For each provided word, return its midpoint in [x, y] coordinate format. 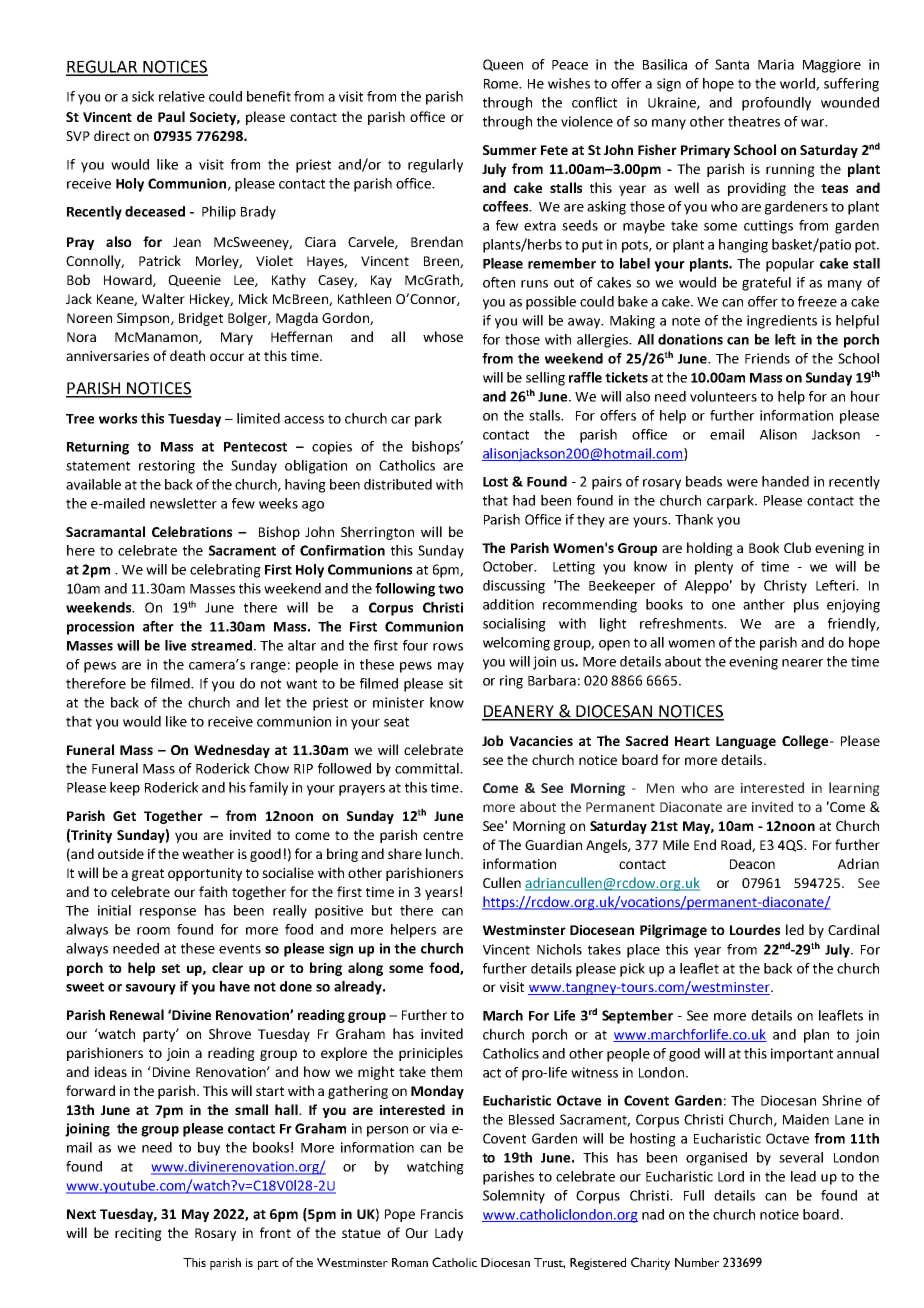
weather [208, 853]
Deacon [752, 864]
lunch [442, 853]
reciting [138, 1234]
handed [785, 481]
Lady [449, 1234]
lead [803, 1176]
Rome [502, 84]
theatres [754, 121]
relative [182, 96]
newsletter [183, 503]
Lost [495, 482]
